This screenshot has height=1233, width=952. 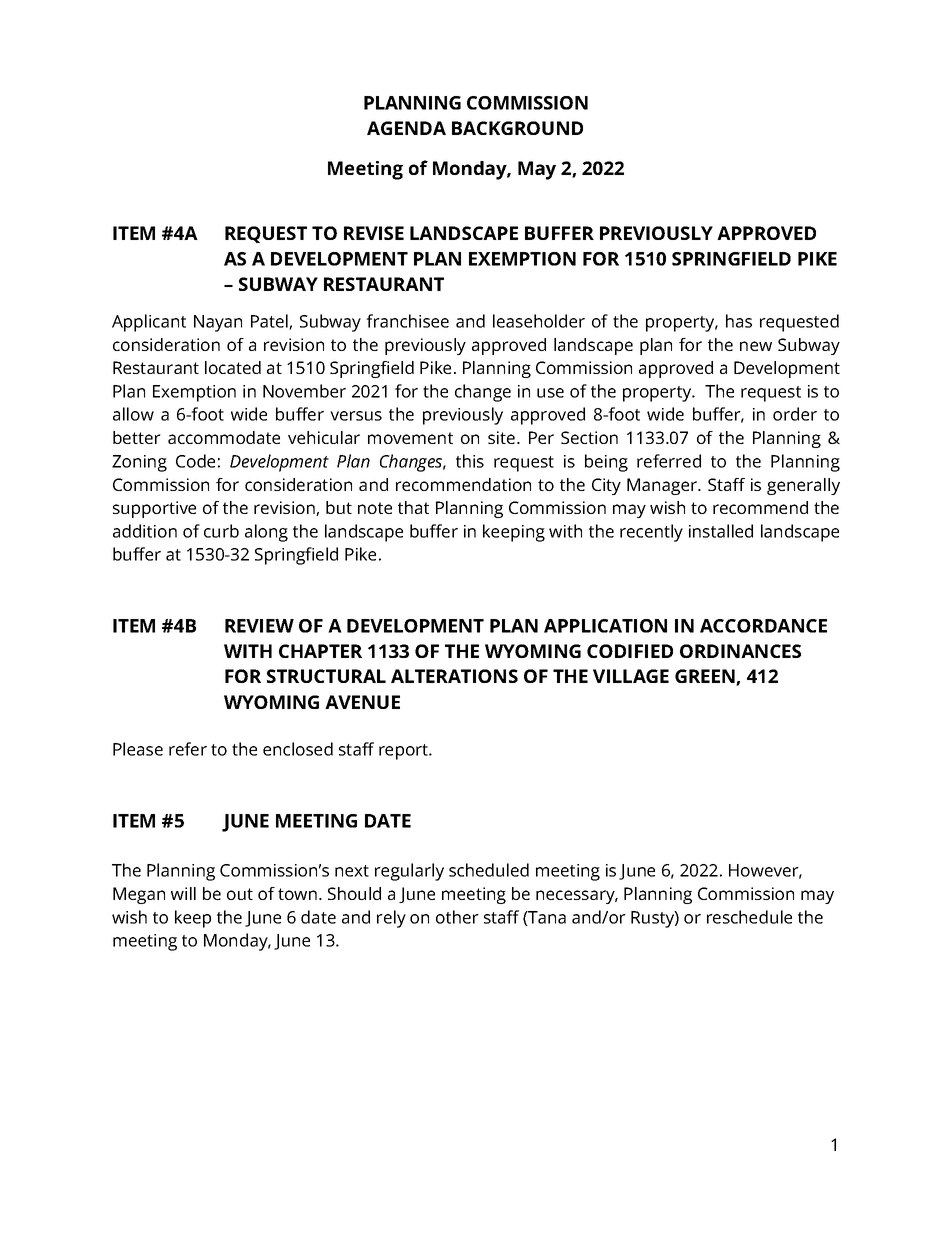 I want to click on Nayan, so click(x=218, y=323).
